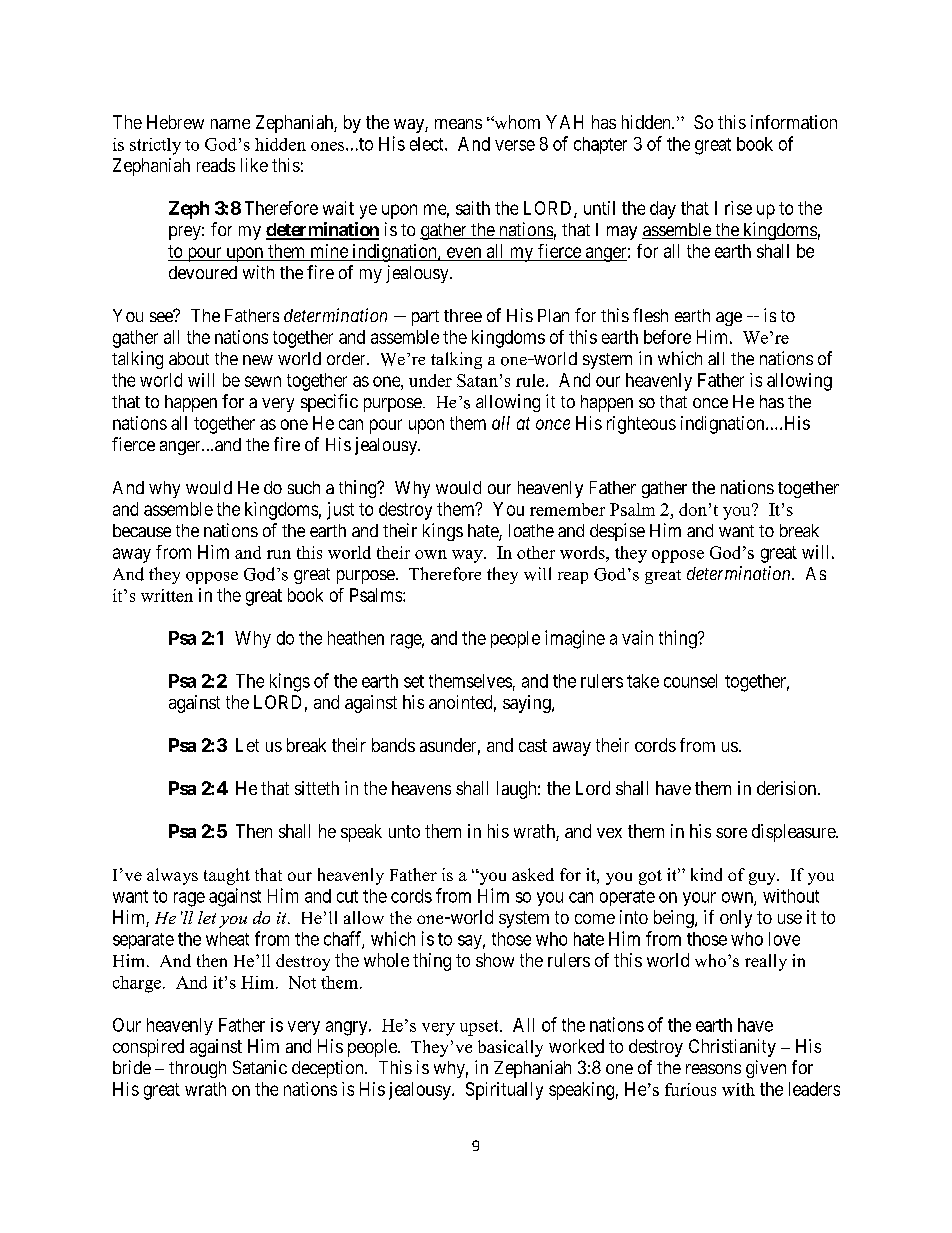 The image size is (952, 1233). Describe the element at coordinates (167, 595) in the page. I see `written` at that location.
